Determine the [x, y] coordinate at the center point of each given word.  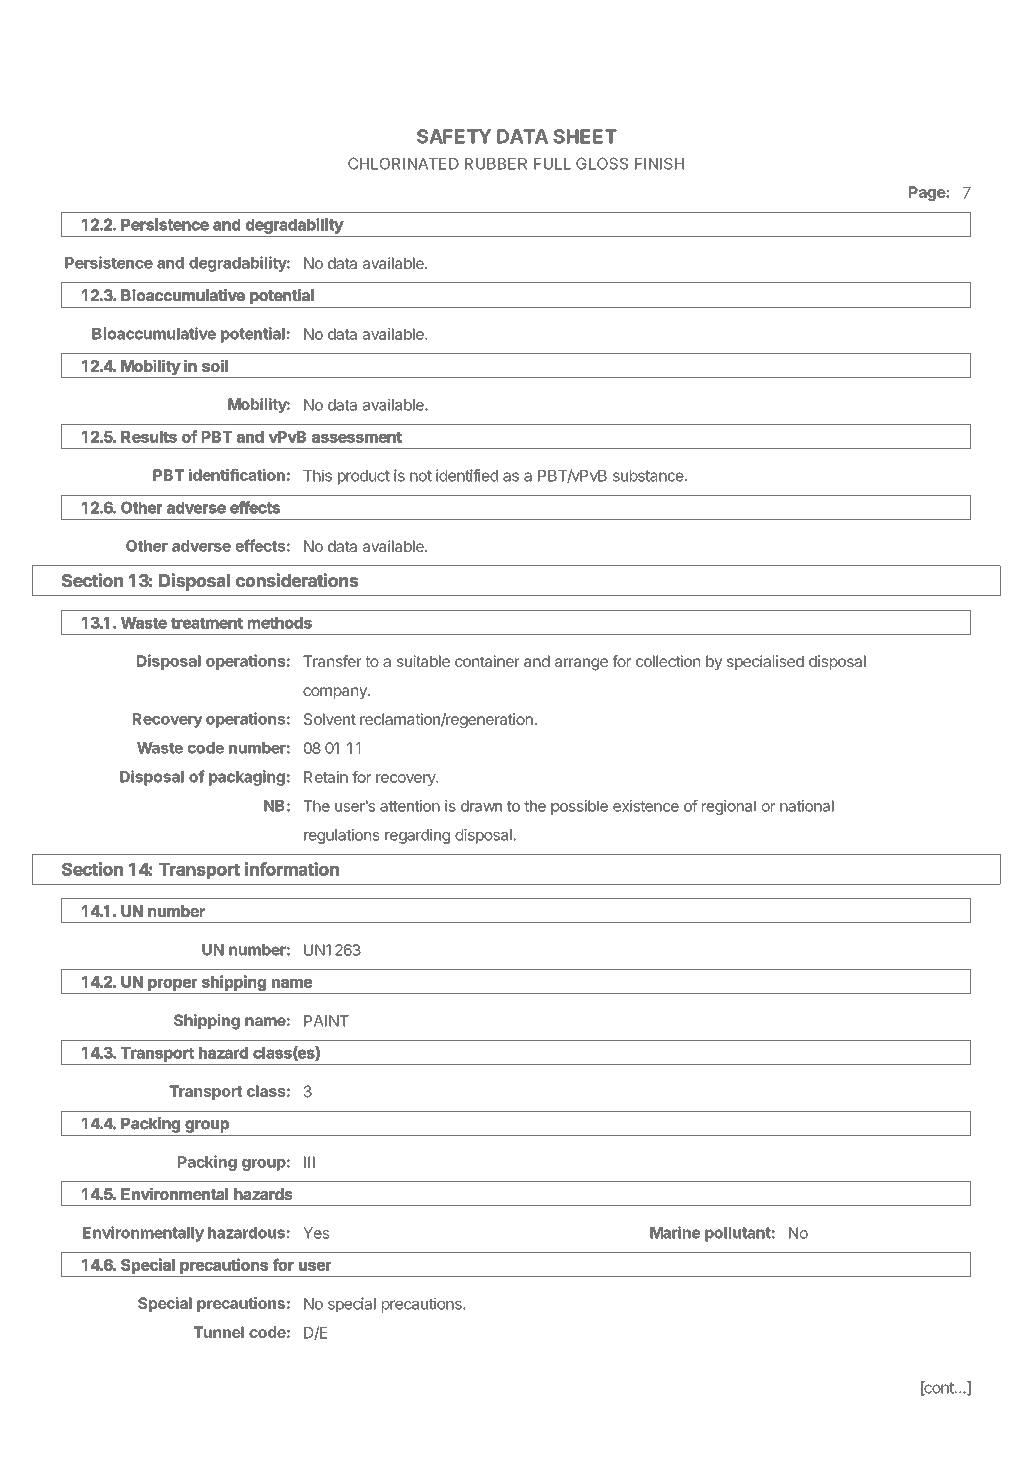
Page [928, 193]
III [309, 1162]
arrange [581, 664]
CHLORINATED [403, 163]
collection [668, 661]
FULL [552, 164]
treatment [207, 623]
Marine [675, 1232]
